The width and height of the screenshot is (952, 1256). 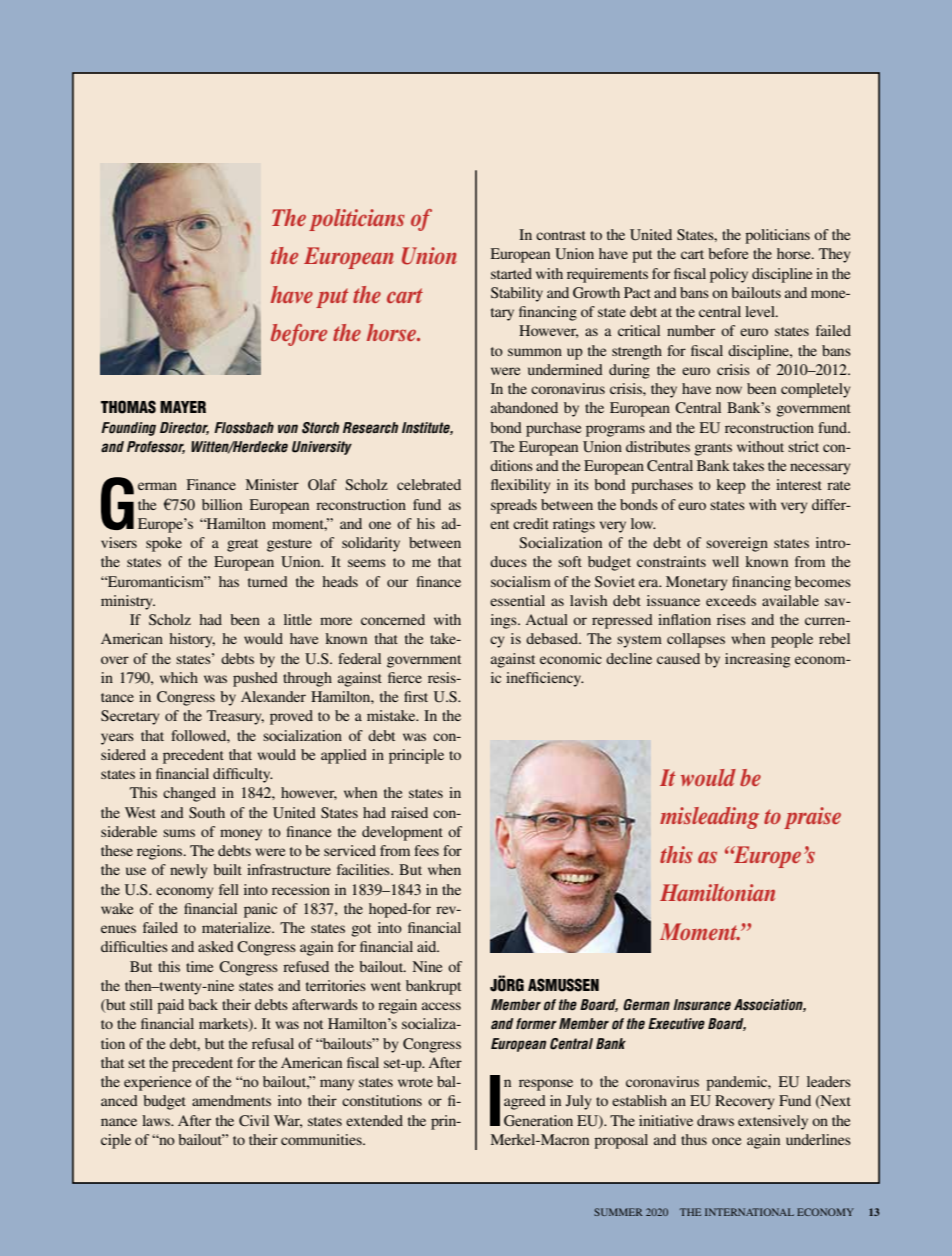 I want to click on raised, so click(x=409, y=812).
